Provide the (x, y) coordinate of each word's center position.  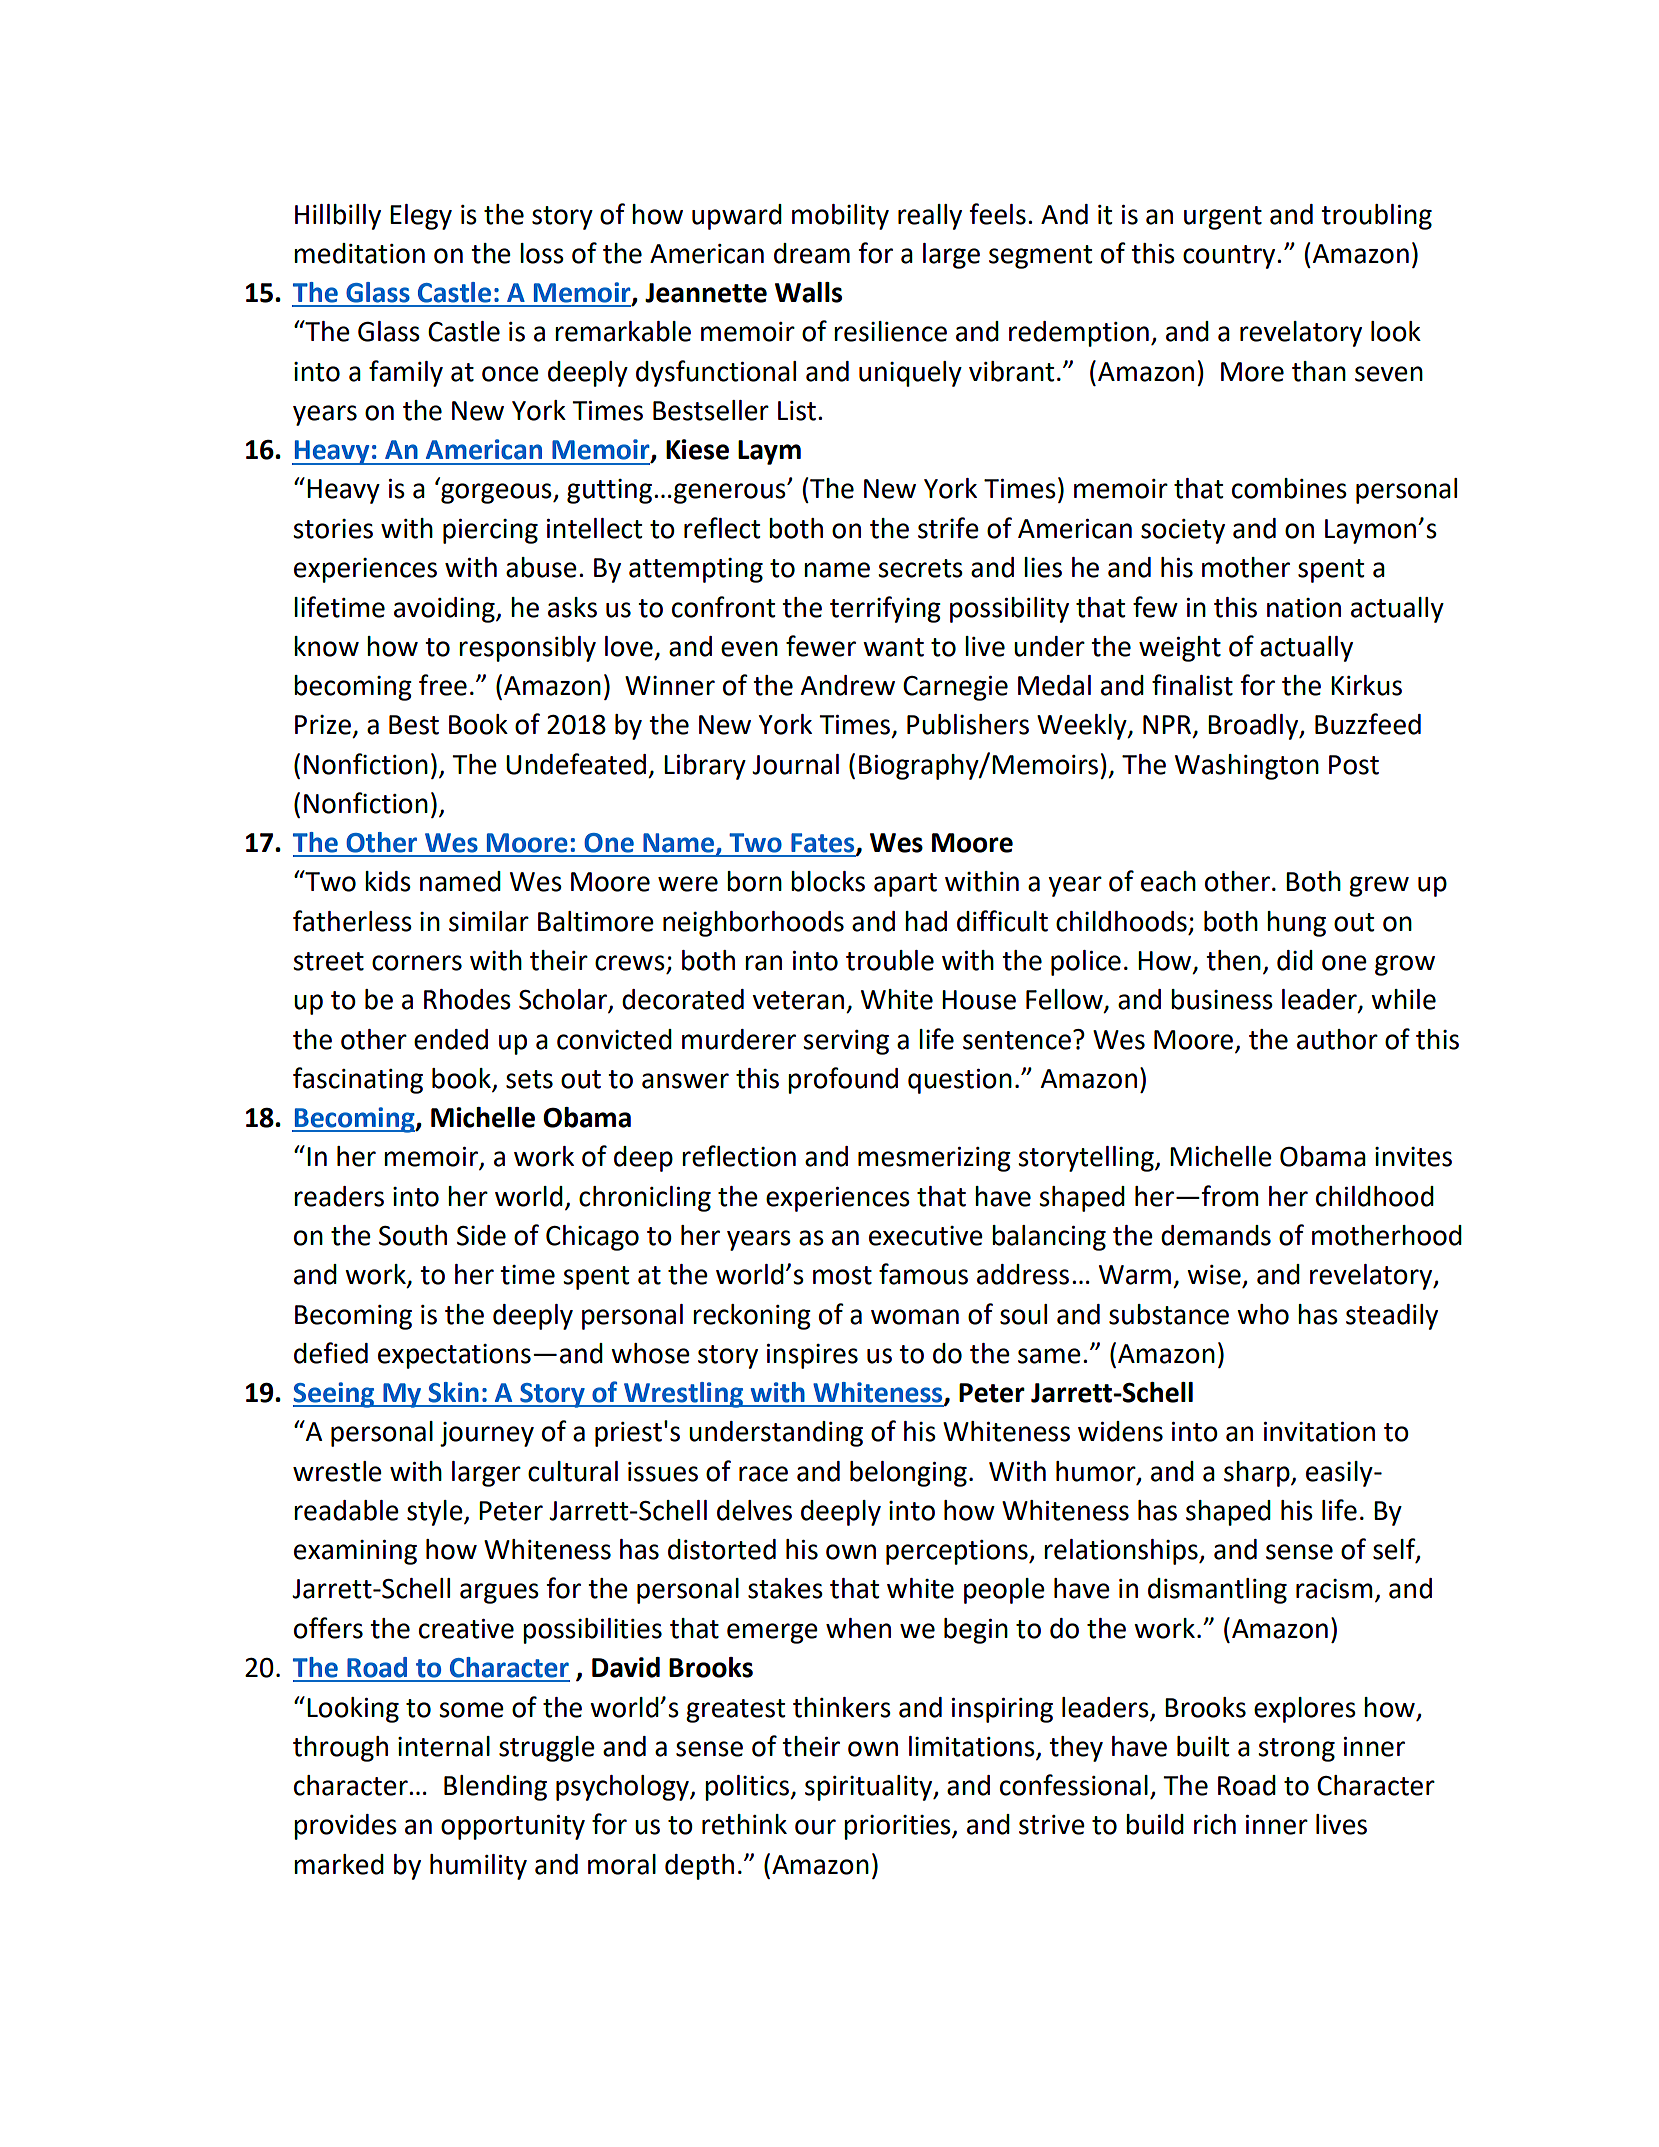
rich (1215, 1824)
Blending (495, 1788)
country (1230, 257)
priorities (898, 1827)
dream (812, 253)
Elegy (421, 217)
